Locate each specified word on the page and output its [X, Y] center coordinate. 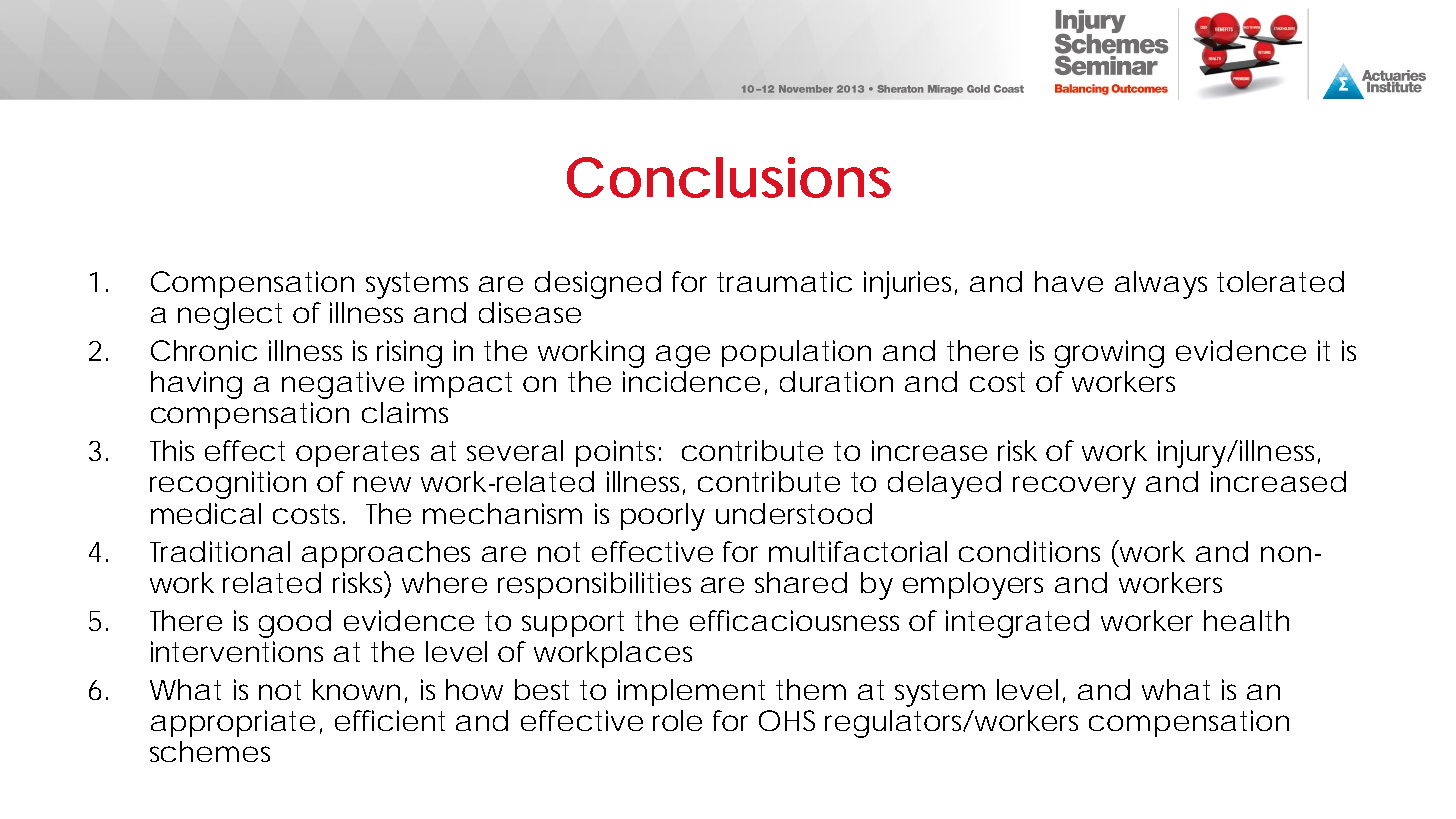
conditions [1029, 551]
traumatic [784, 281]
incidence [691, 381]
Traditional [220, 551]
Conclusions [729, 177]
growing [1109, 354]
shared [801, 582]
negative [343, 385]
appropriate [233, 723]
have [1069, 281]
